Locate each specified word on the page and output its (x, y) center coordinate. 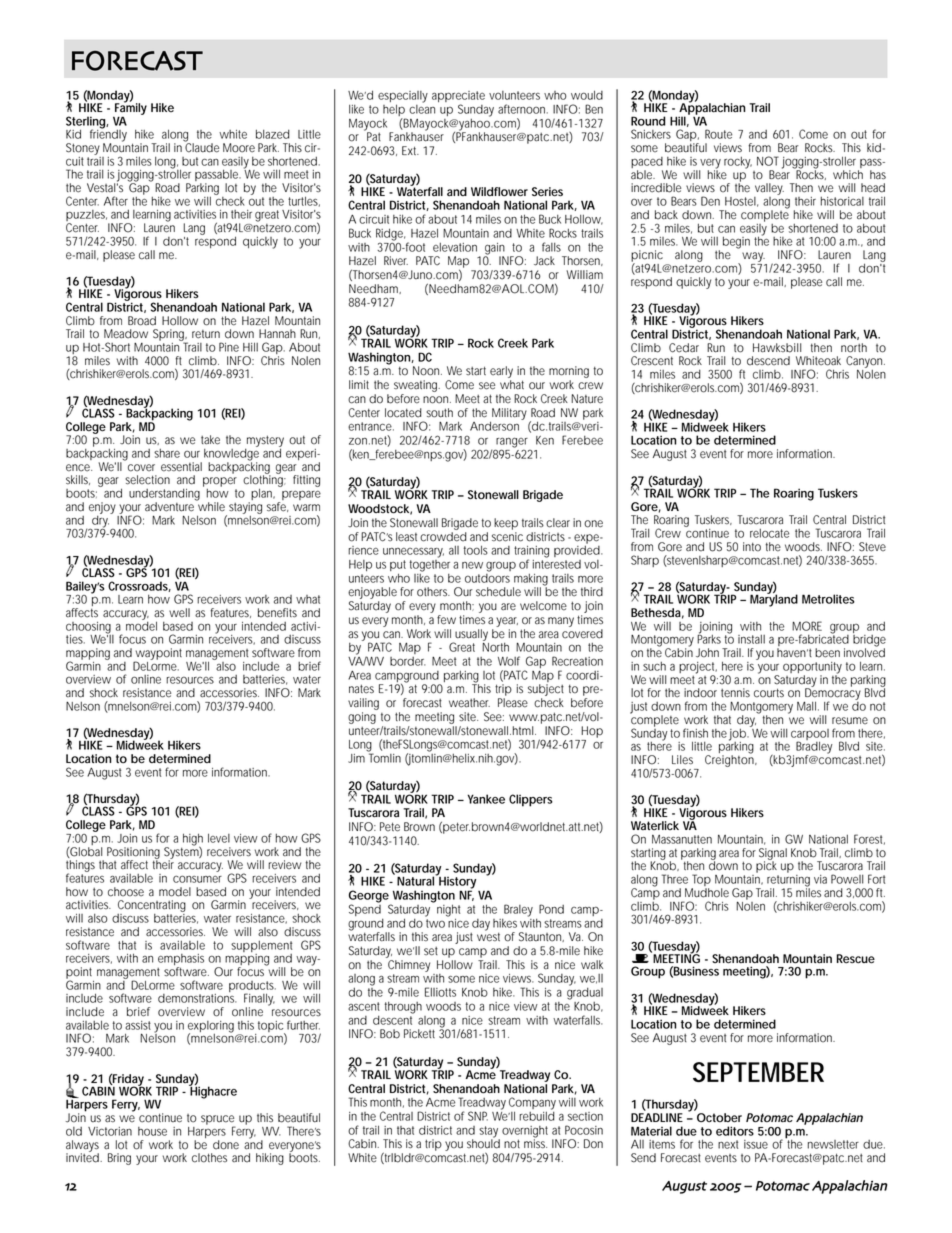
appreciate (458, 98)
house (152, 1131)
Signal (773, 855)
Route (718, 134)
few (446, 620)
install (751, 639)
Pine (229, 347)
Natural (417, 880)
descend (768, 361)
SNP (478, 1116)
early (501, 373)
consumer (197, 879)
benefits (277, 613)
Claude (201, 147)
